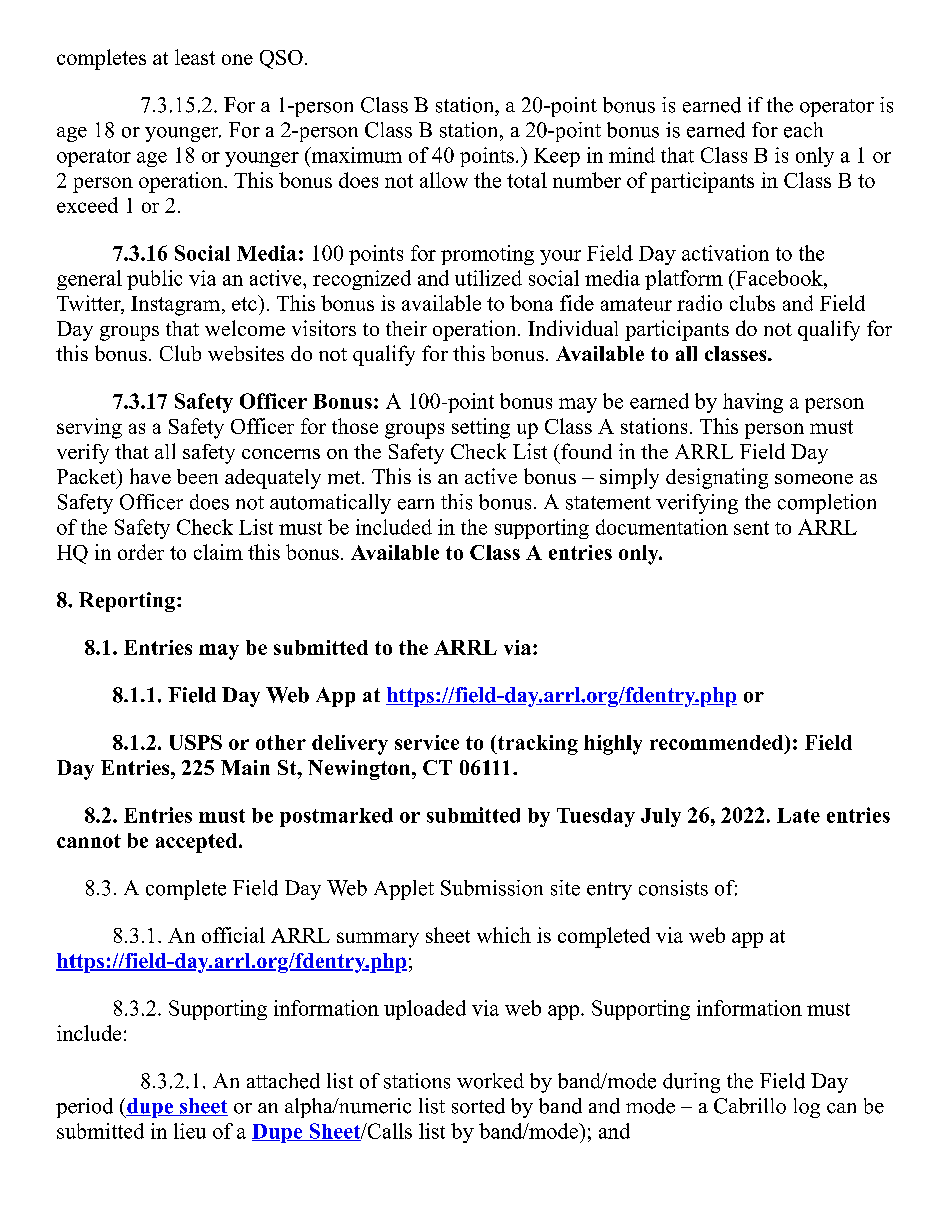 The height and width of the image is (1232, 952). I want to click on allow, so click(444, 180).
